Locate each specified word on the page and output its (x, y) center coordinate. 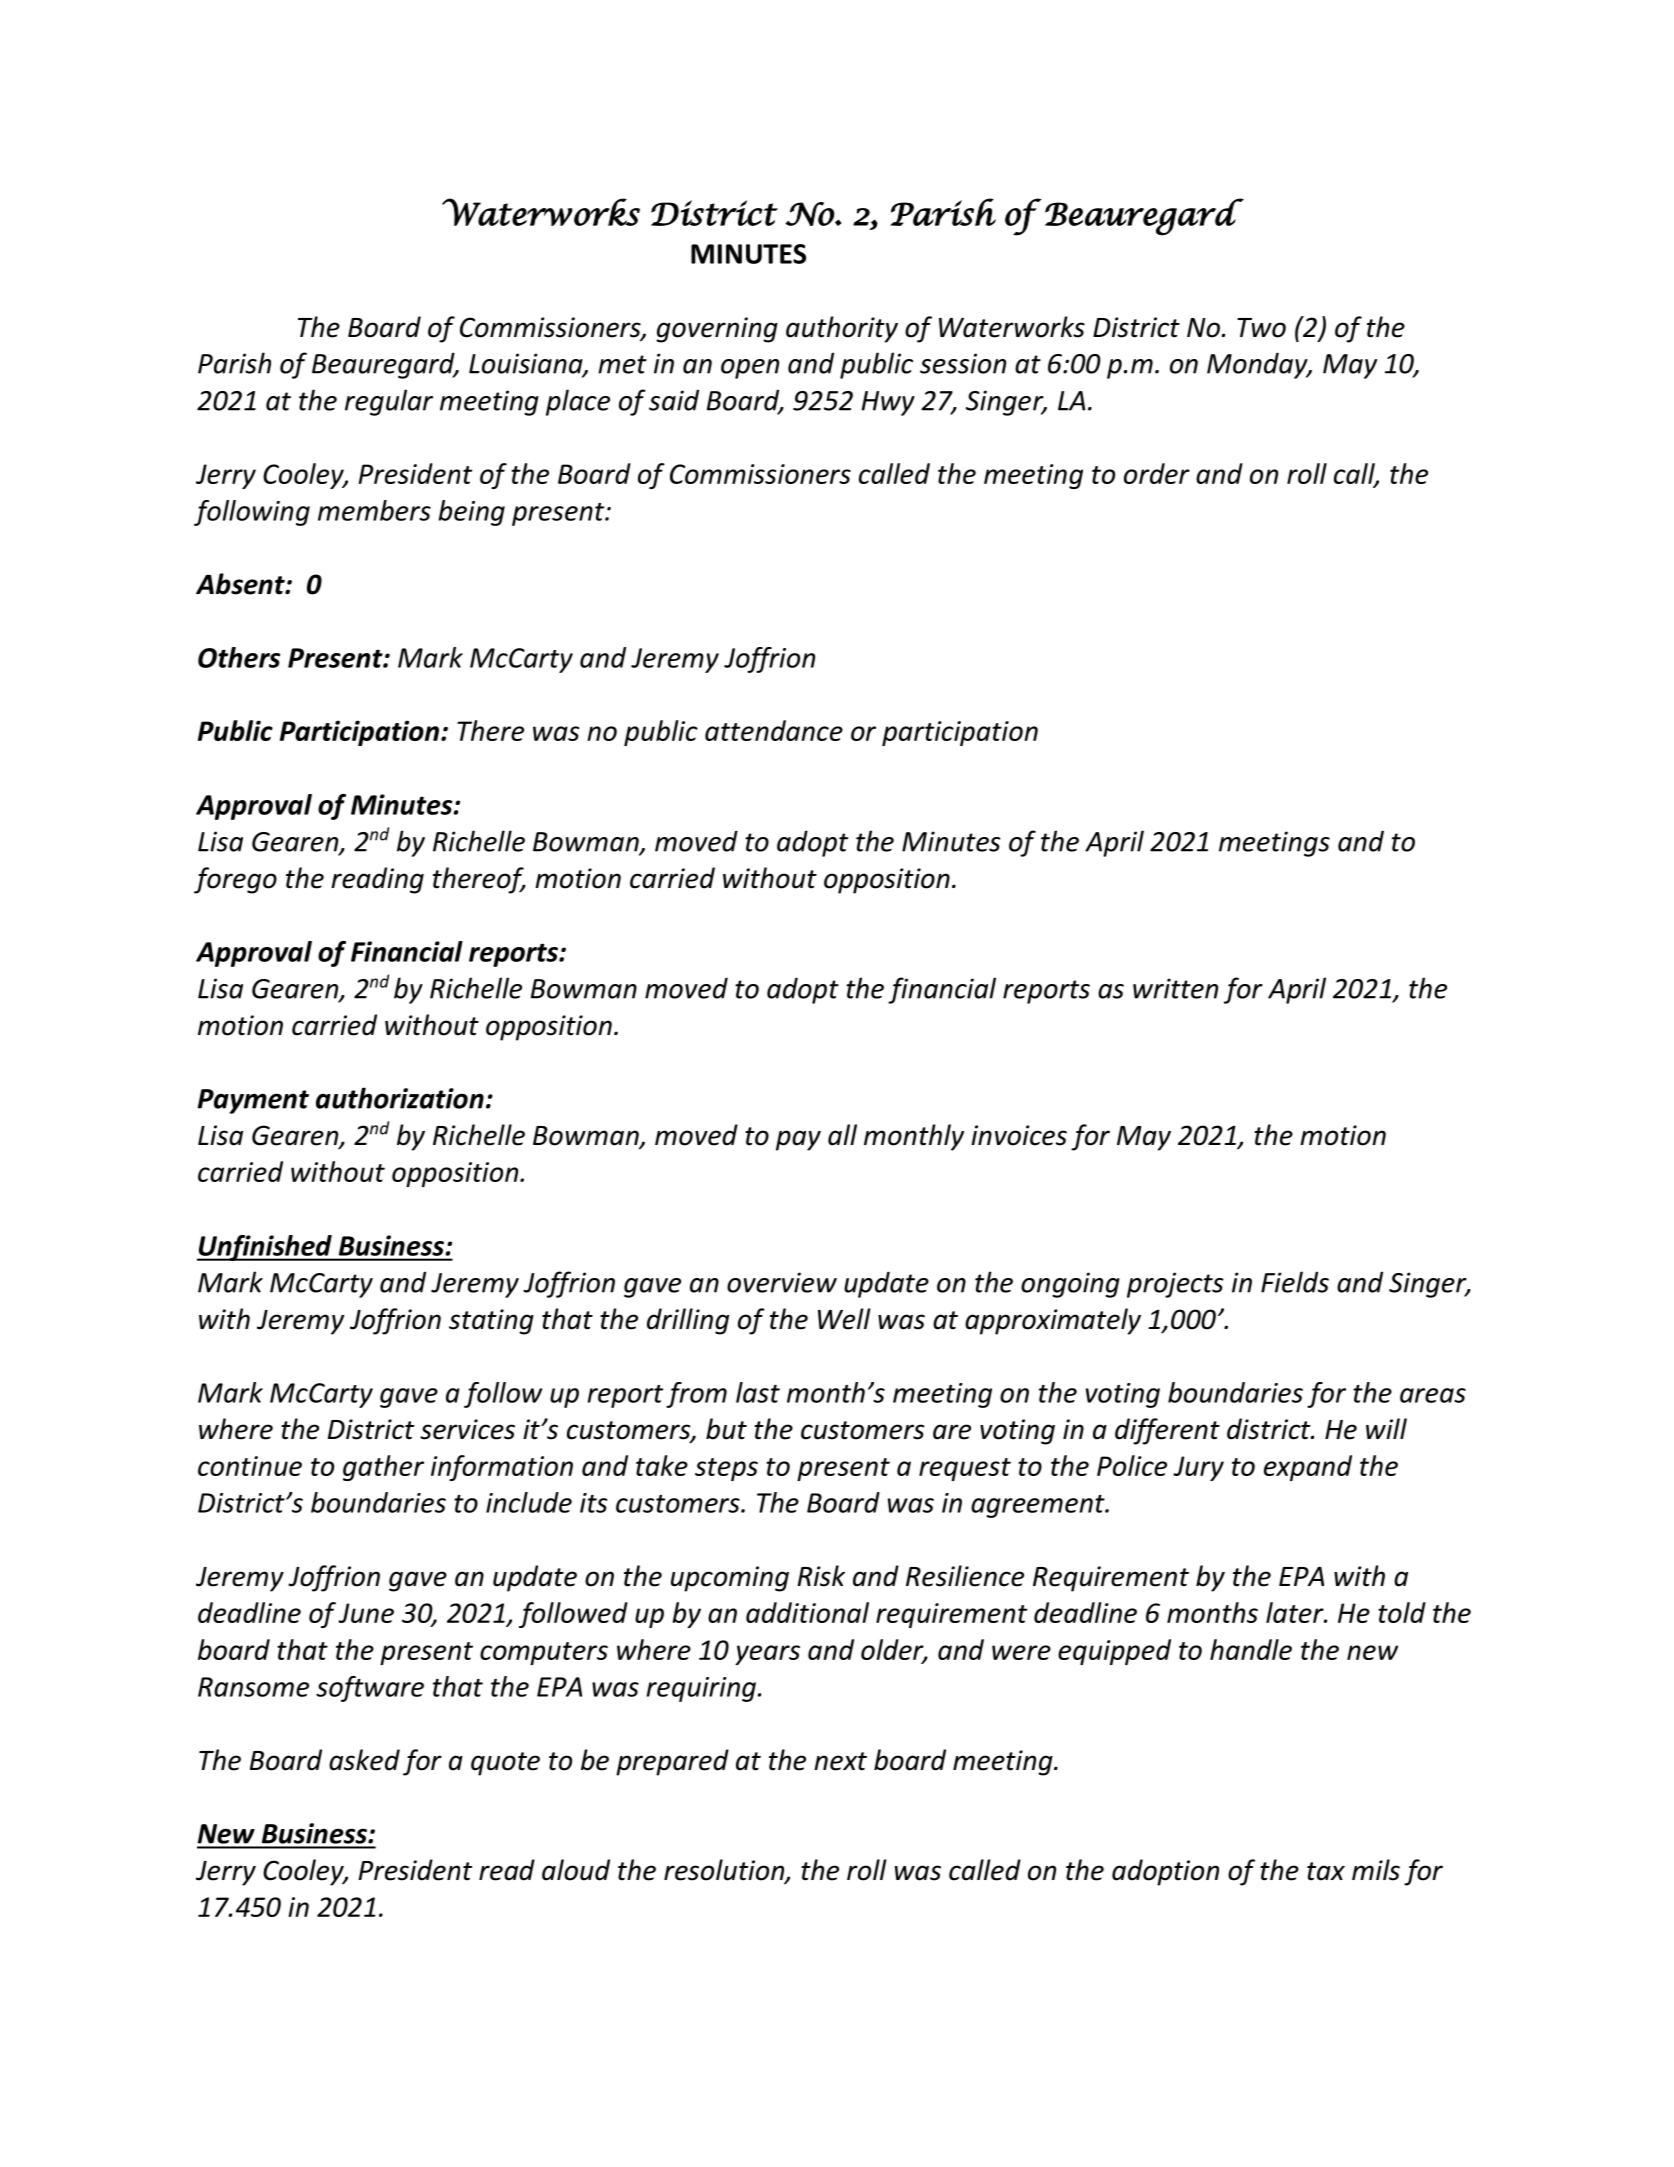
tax (1326, 1871)
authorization (400, 1098)
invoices (1019, 1135)
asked (364, 1760)
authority (842, 329)
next (840, 1761)
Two (1261, 328)
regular (389, 402)
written (1175, 988)
